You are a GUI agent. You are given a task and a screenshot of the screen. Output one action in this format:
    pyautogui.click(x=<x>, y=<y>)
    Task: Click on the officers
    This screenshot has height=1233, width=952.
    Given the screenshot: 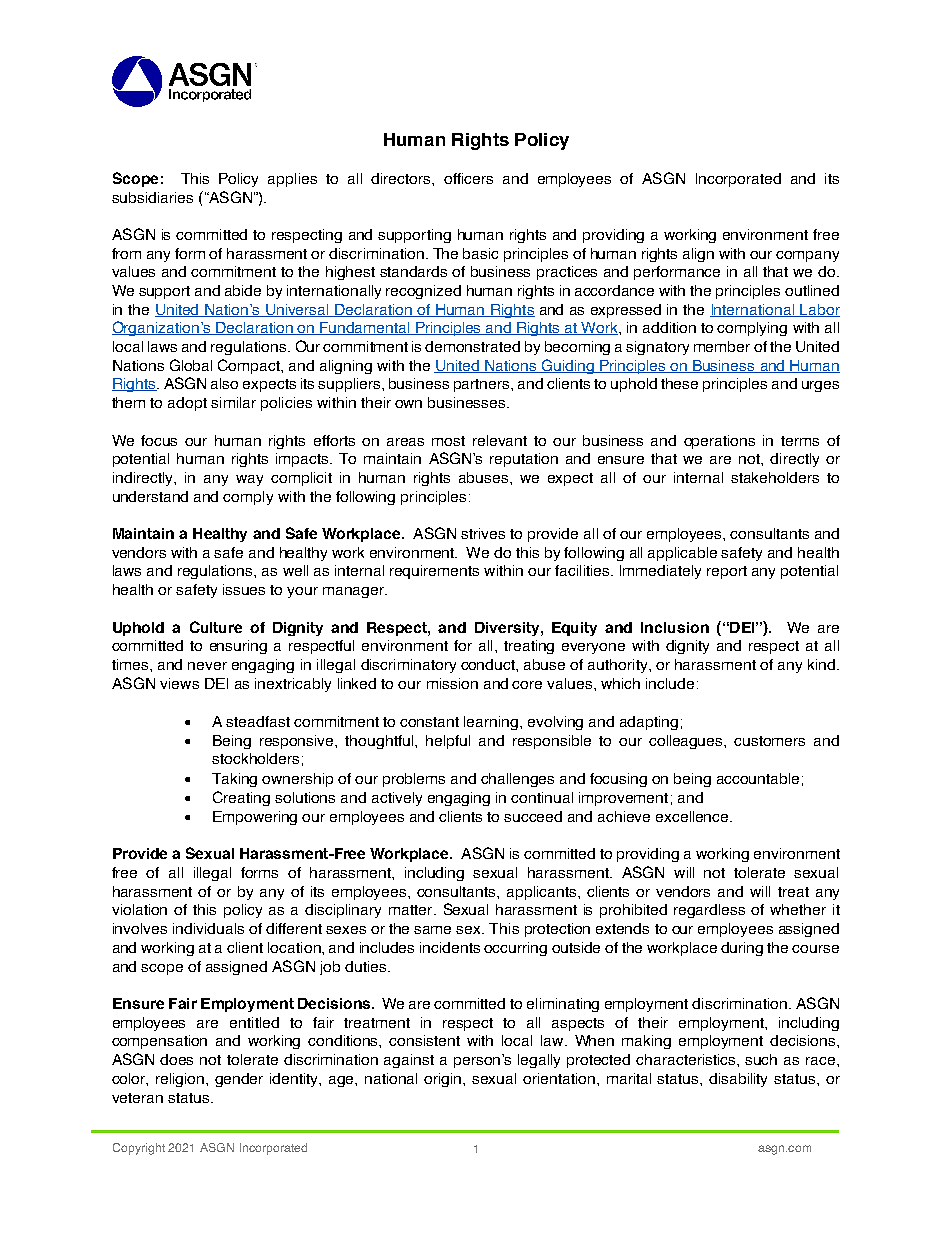 What is the action you would take?
    pyautogui.click(x=468, y=178)
